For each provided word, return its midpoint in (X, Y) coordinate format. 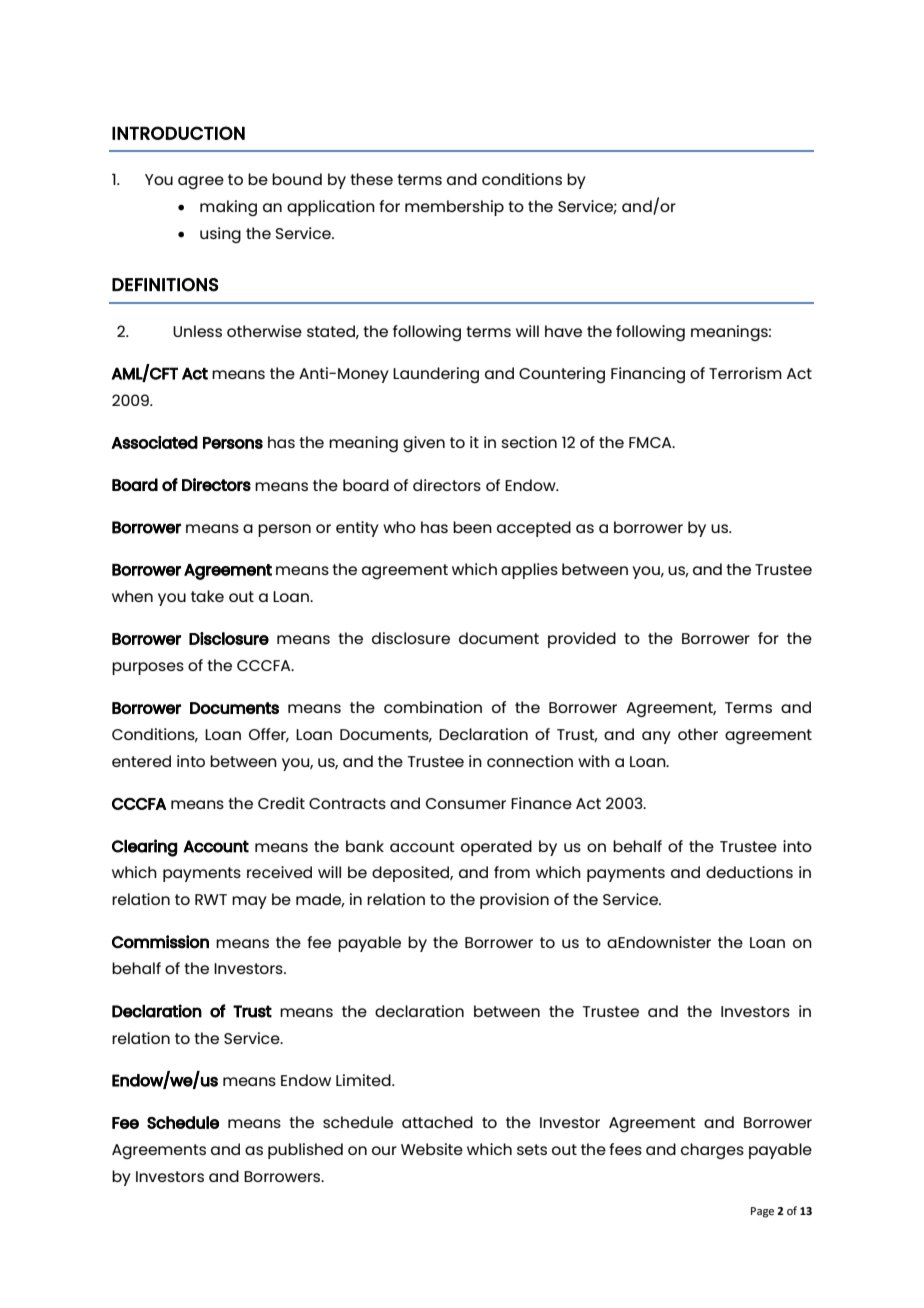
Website (432, 1149)
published (305, 1151)
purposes (148, 668)
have (563, 331)
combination (433, 707)
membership (454, 208)
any (656, 737)
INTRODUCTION (178, 133)
